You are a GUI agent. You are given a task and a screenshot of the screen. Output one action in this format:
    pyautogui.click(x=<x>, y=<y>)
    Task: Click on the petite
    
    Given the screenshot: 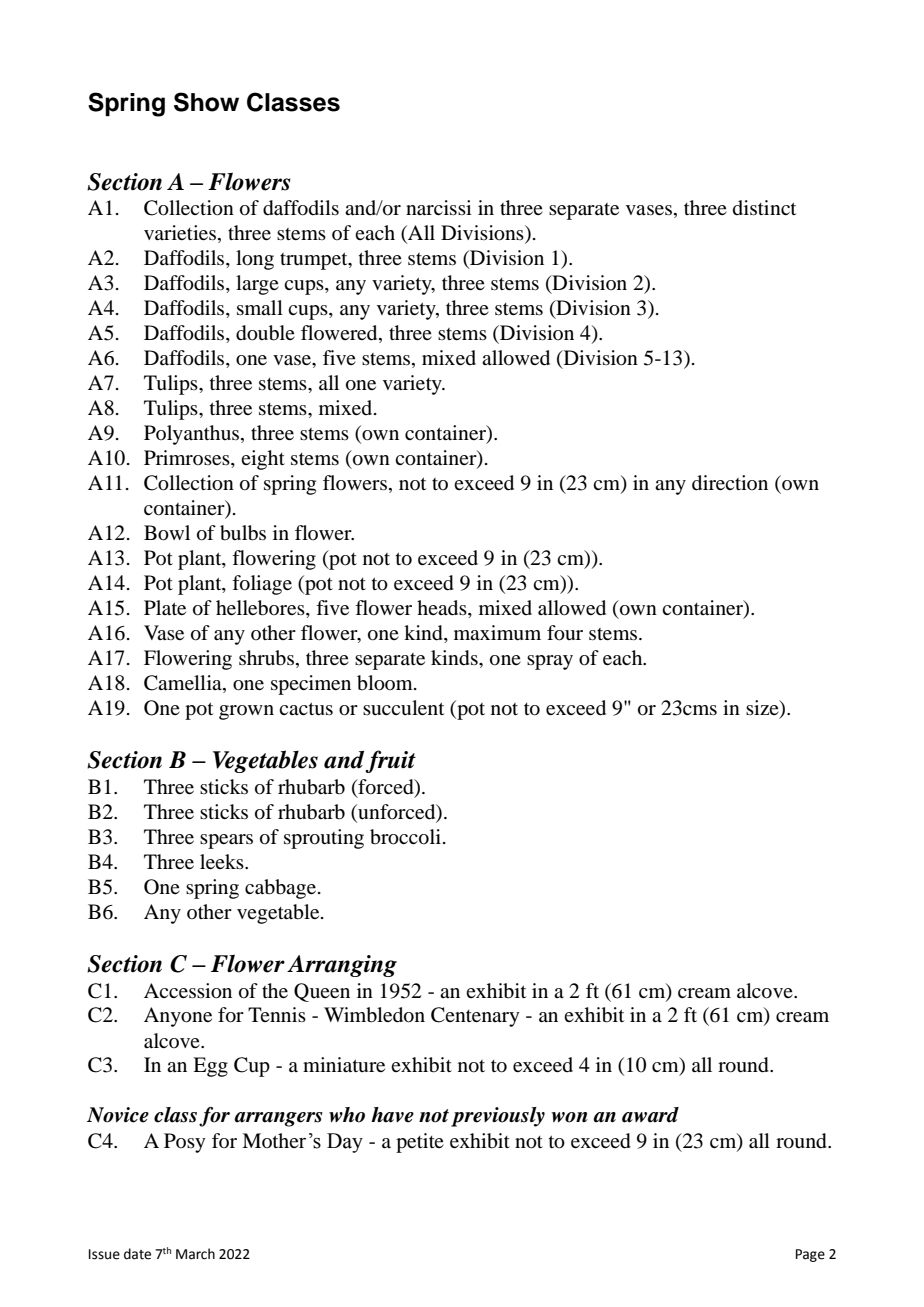 What is the action you would take?
    pyautogui.click(x=420, y=1143)
